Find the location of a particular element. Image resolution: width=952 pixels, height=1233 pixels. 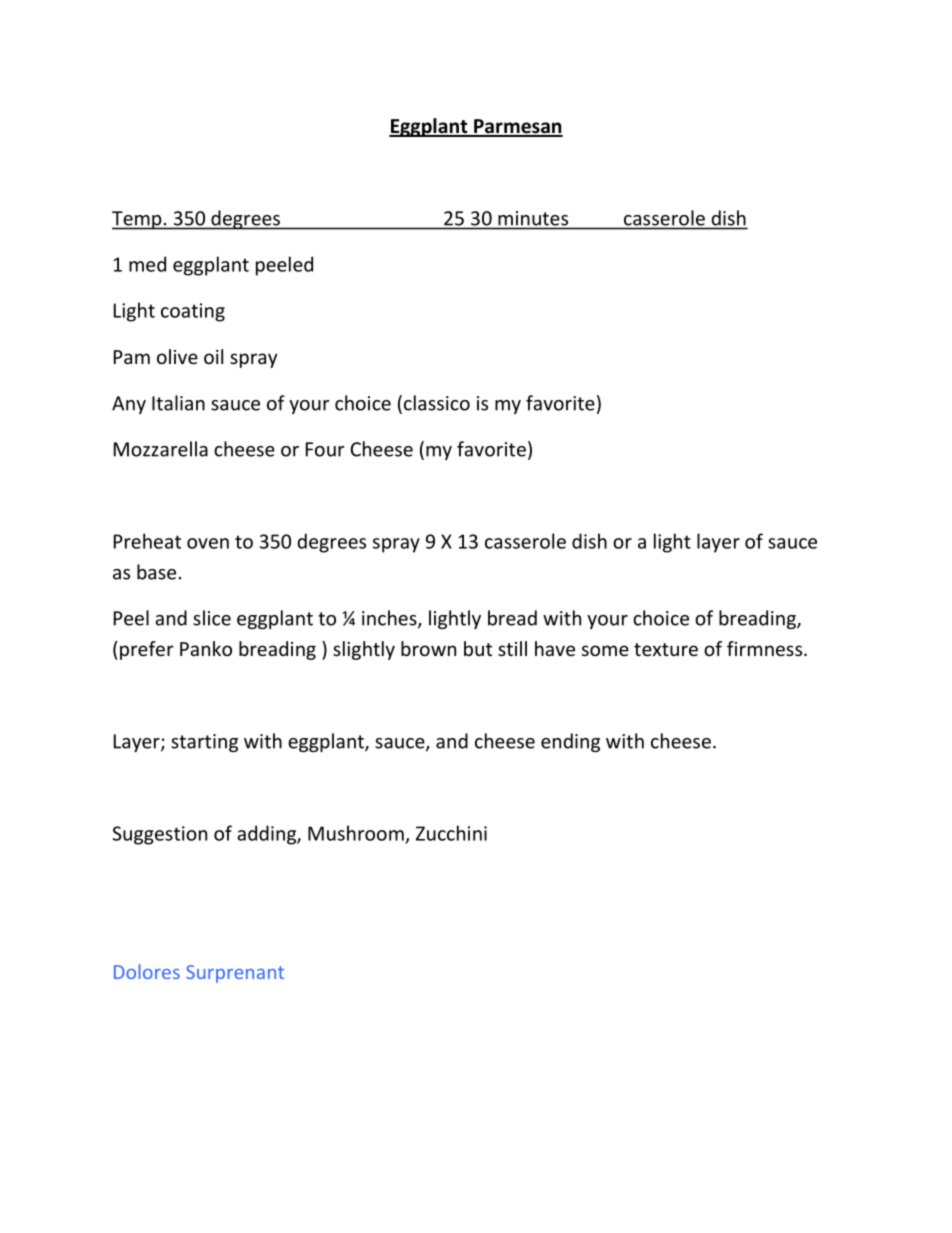

Temp is located at coordinates (138, 220).
